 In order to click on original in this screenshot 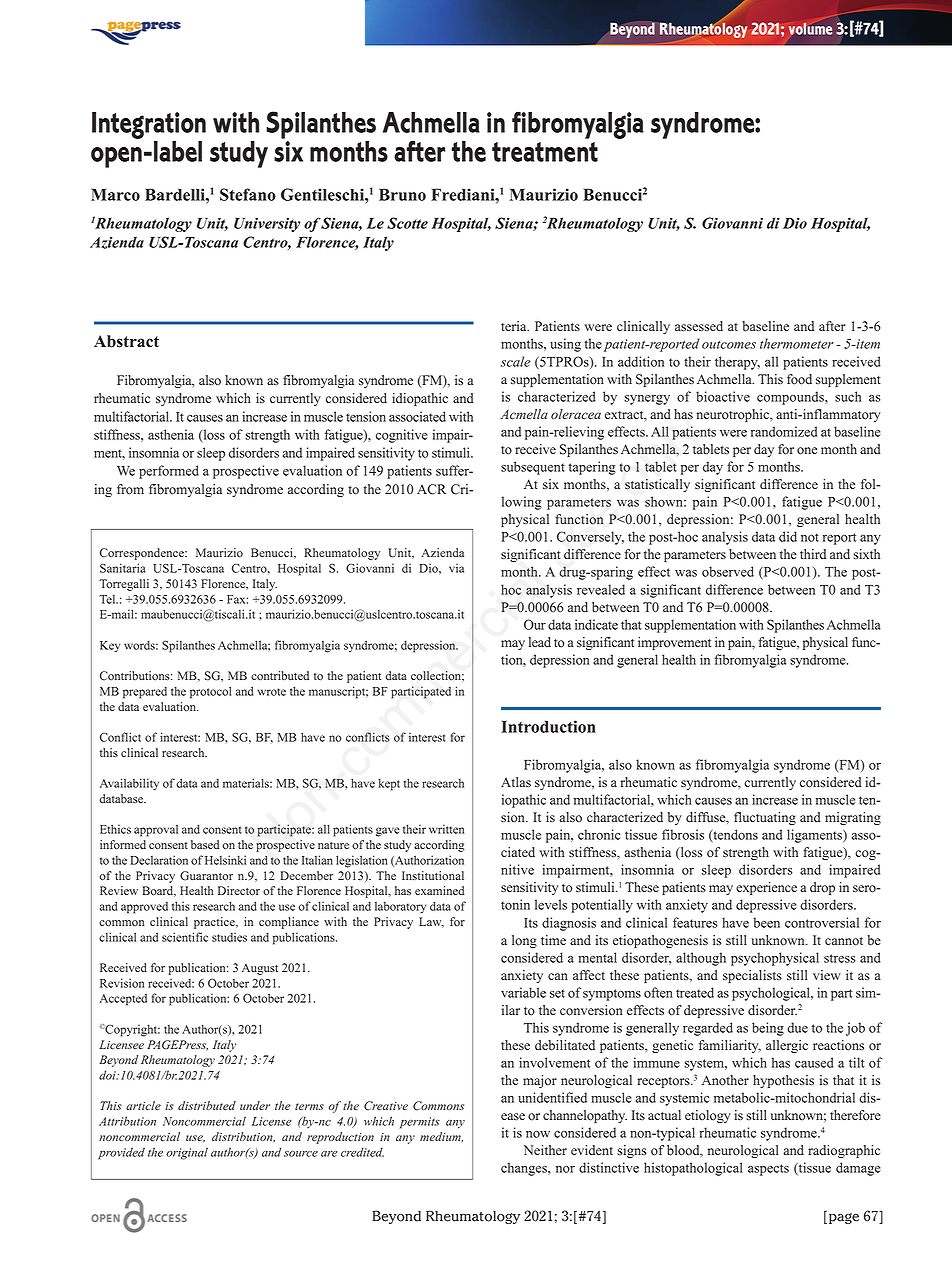, I will do `click(187, 1153)`.
